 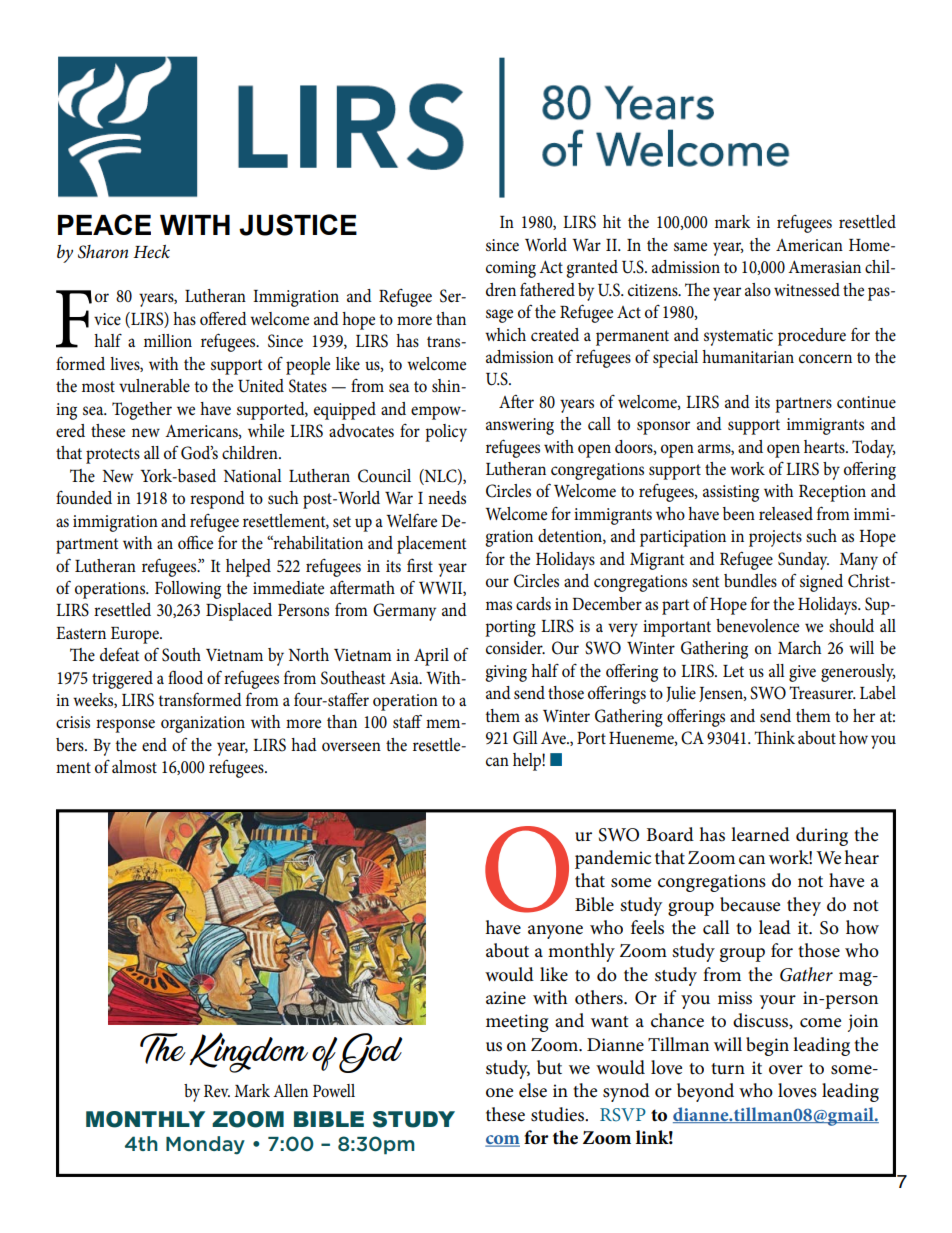 What do you see at coordinates (304, 744) in the image?
I see `had` at bounding box center [304, 744].
